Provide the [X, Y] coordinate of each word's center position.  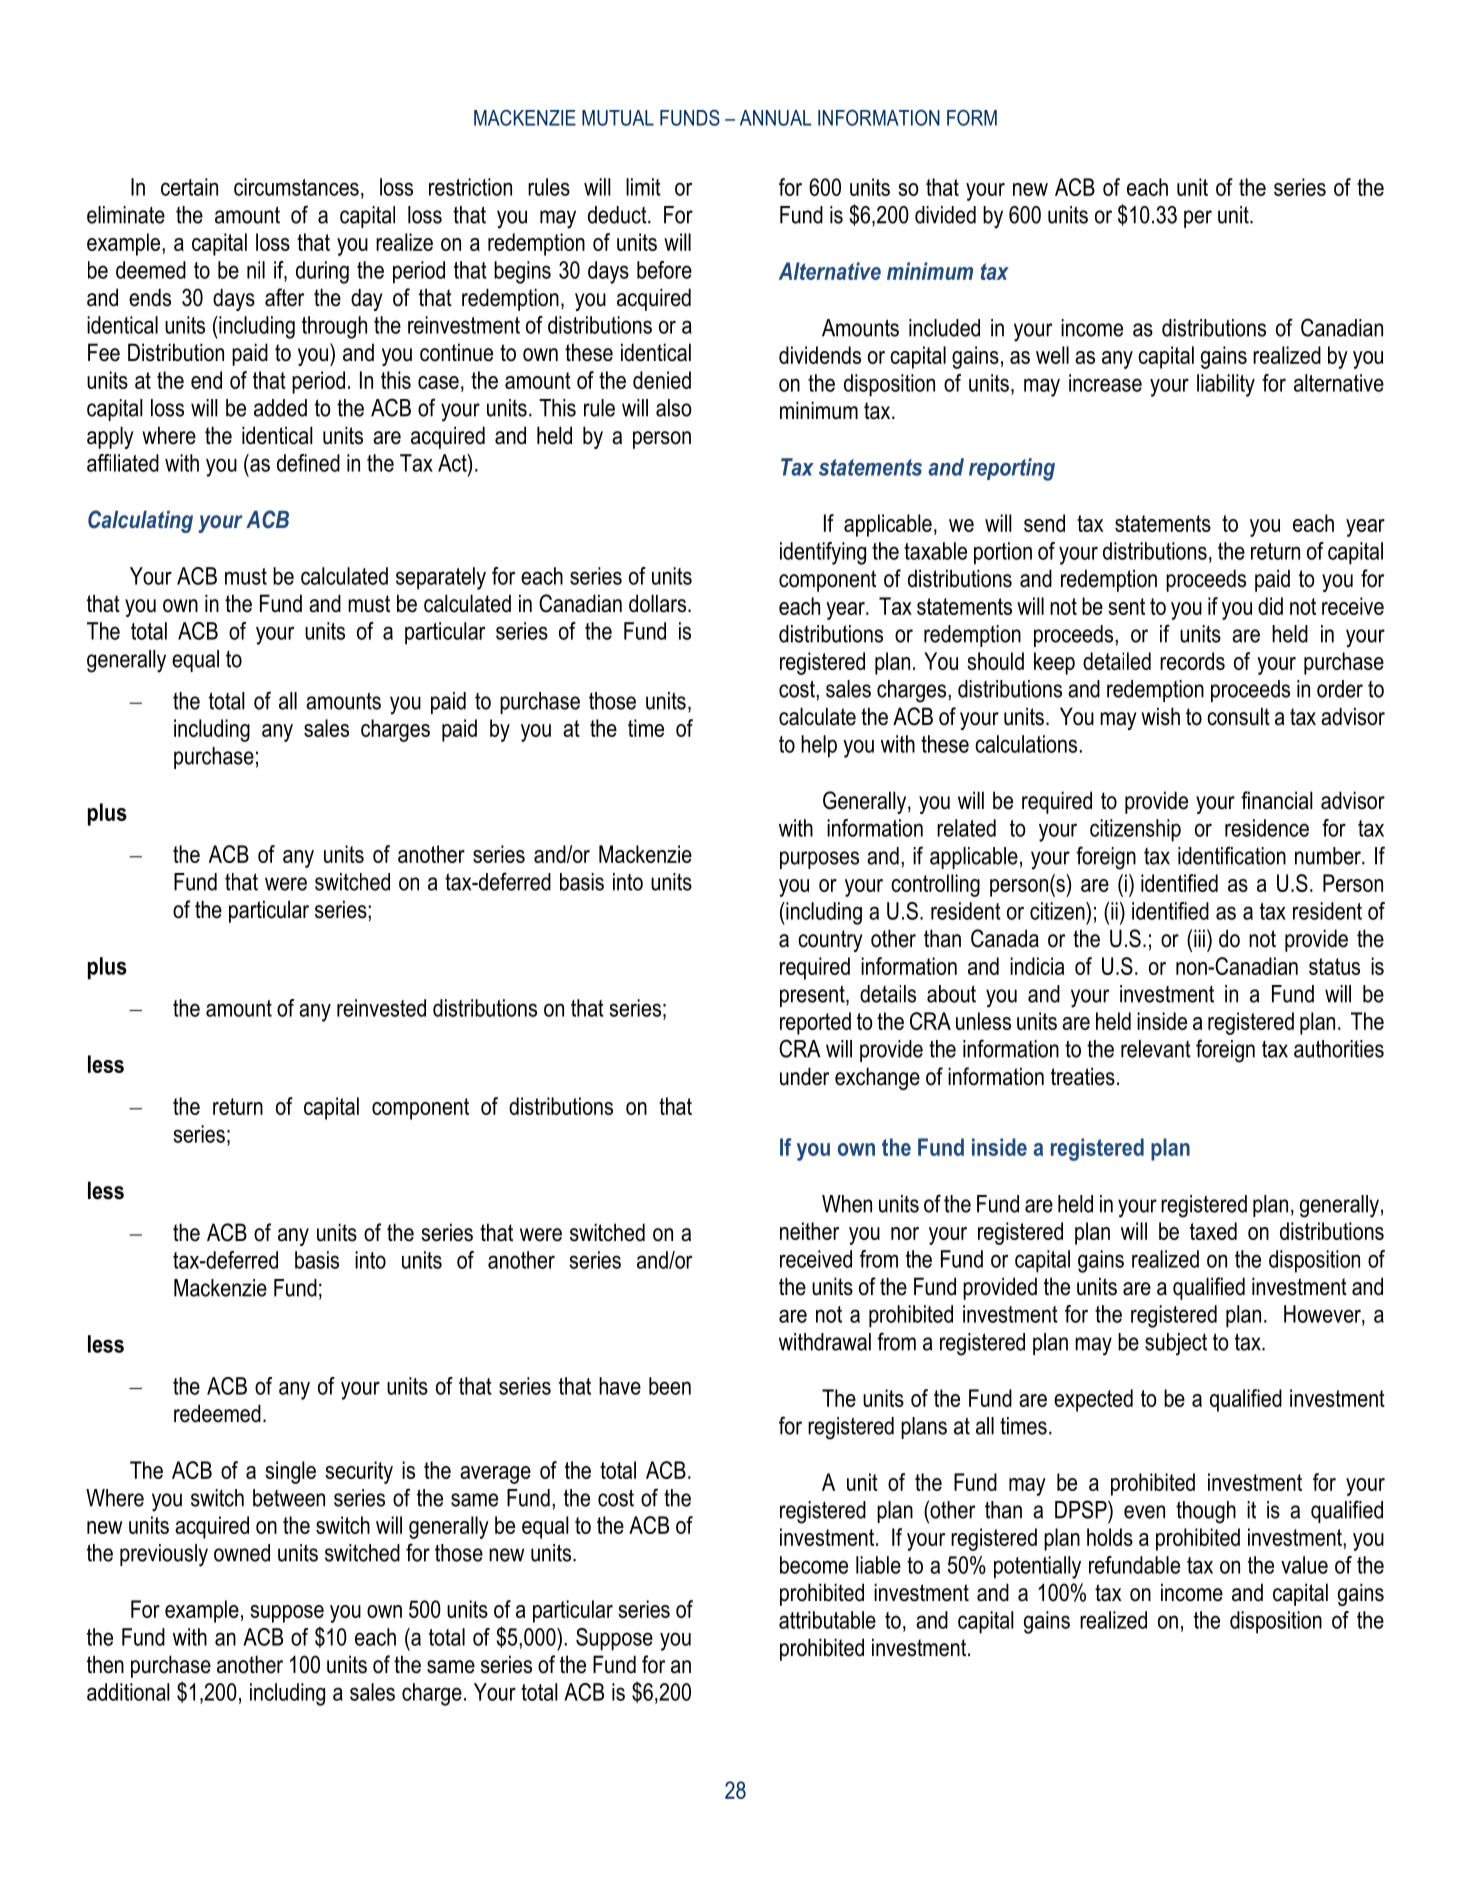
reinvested [381, 1008]
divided [945, 215]
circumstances [296, 187]
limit [643, 187]
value [1304, 1565]
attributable [827, 1620]
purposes [819, 860]
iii [1199, 938]
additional [128, 1692]
